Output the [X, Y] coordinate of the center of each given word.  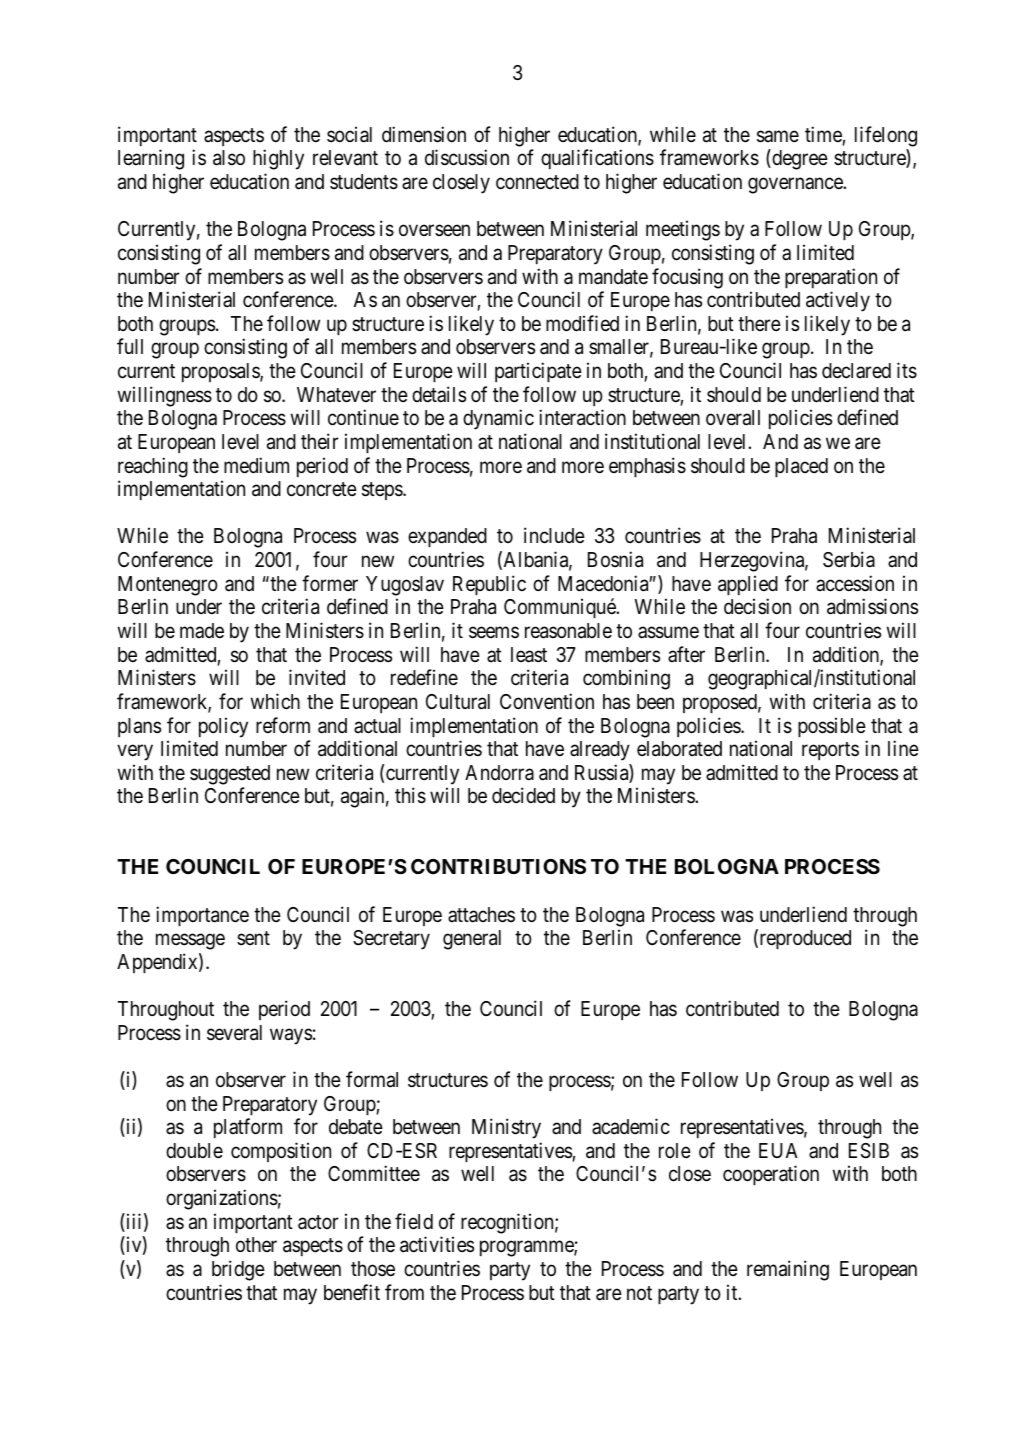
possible [832, 727]
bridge [238, 1270]
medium [256, 465]
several [234, 1033]
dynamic [498, 419]
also [229, 158]
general [472, 940]
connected [537, 181]
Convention [547, 701]
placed [801, 467]
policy [223, 727]
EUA [778, 1150]
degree [799, 159]
